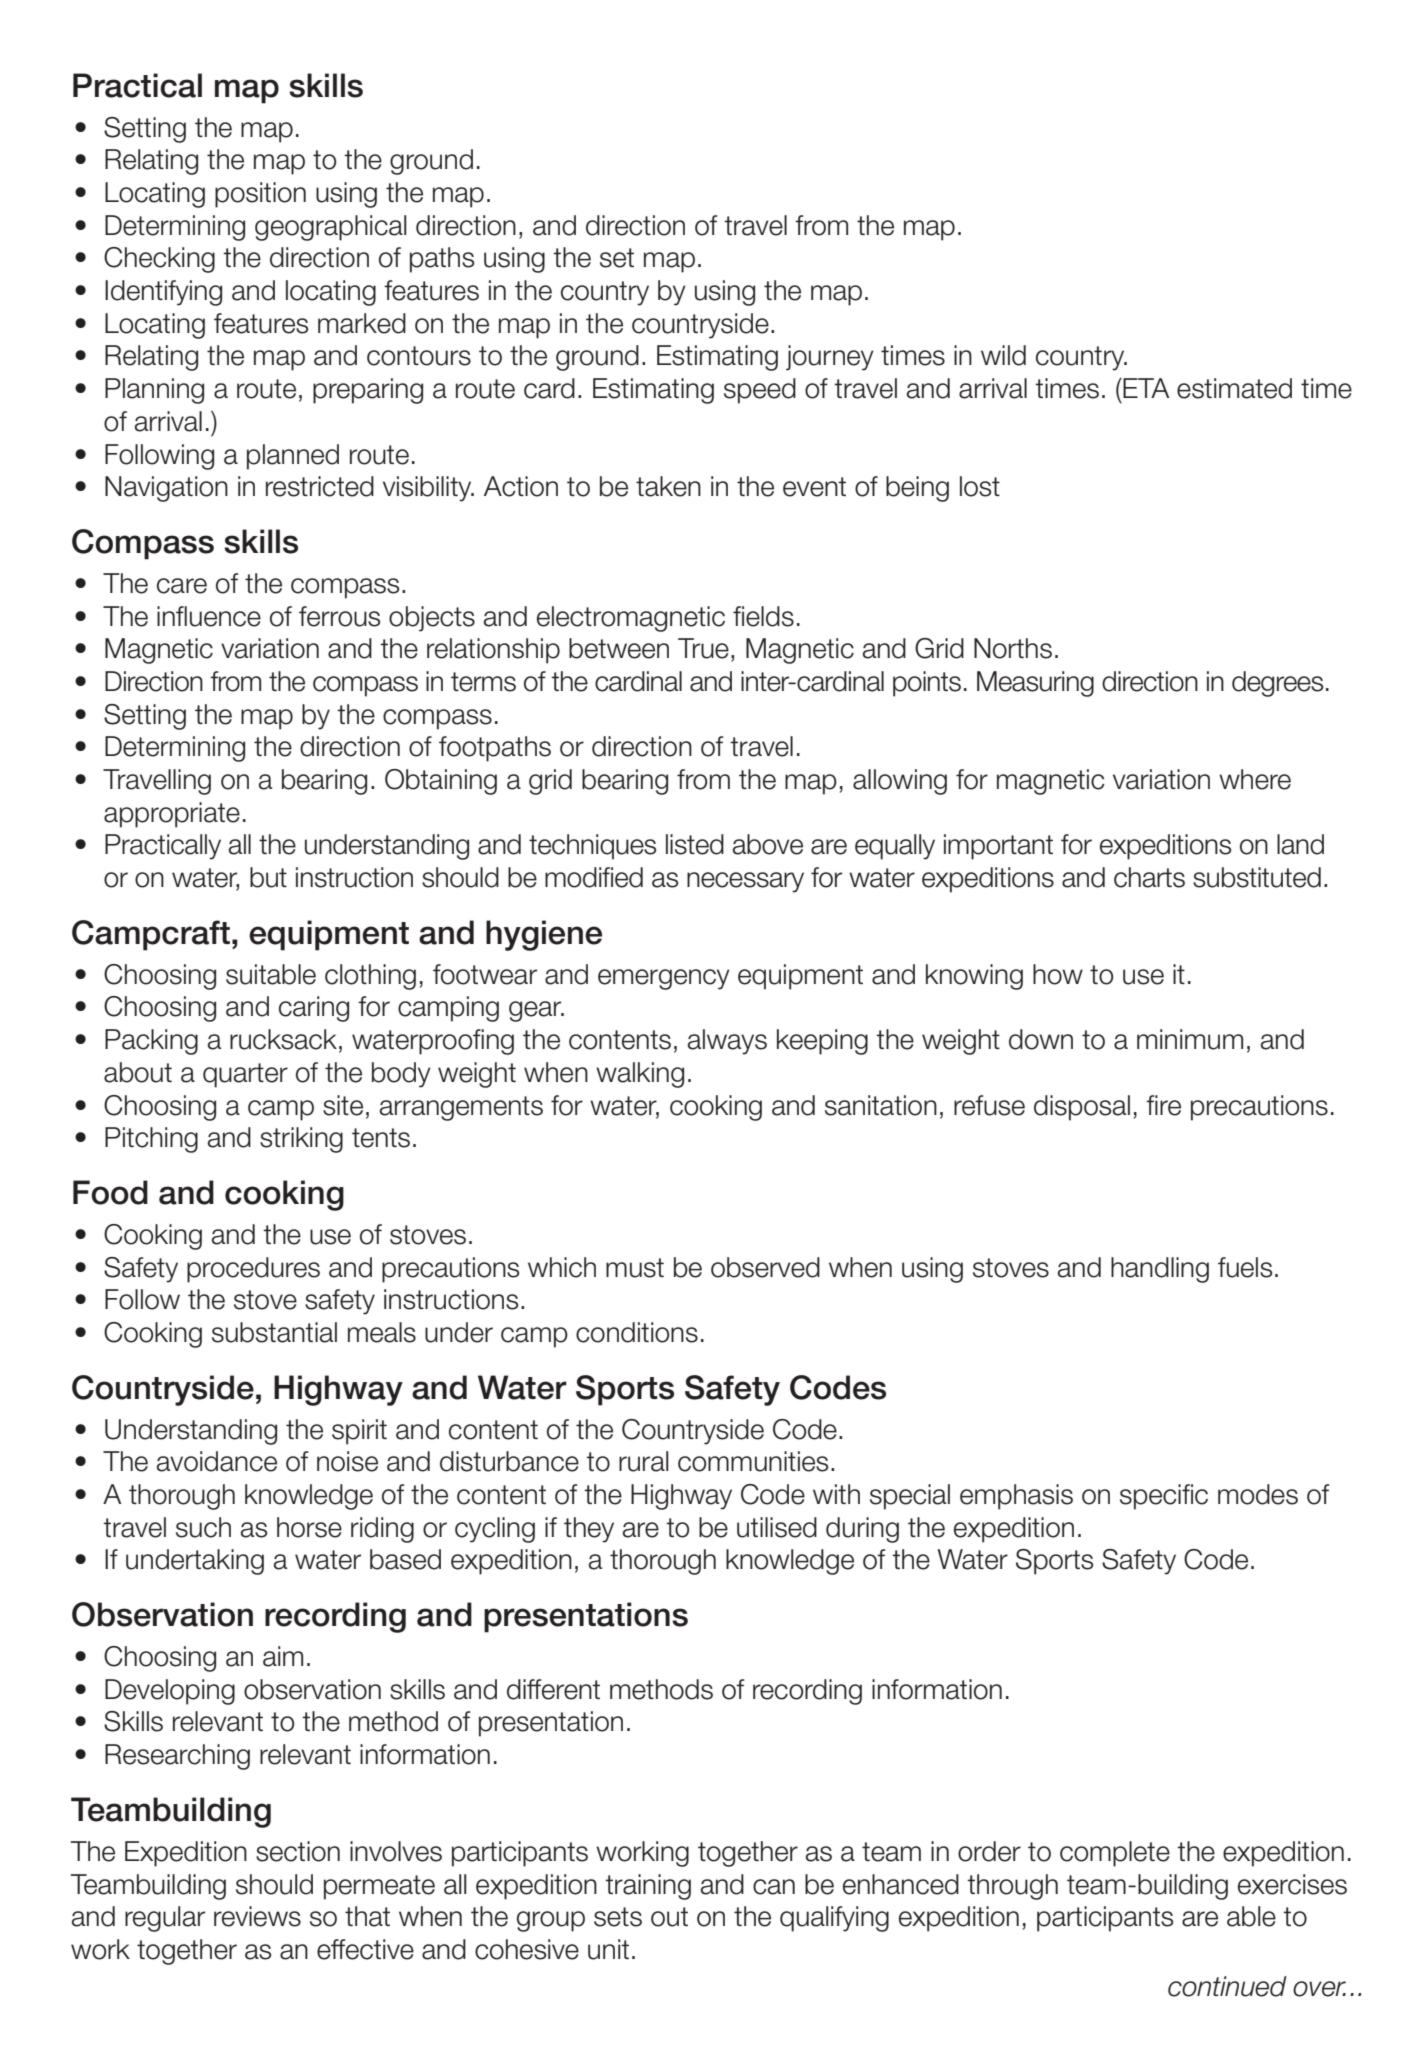 This screenshot has width=1426, height=2046. Describe the element at coordinates (1145, 388) in the screenshot. I see `ETA` at that location.
